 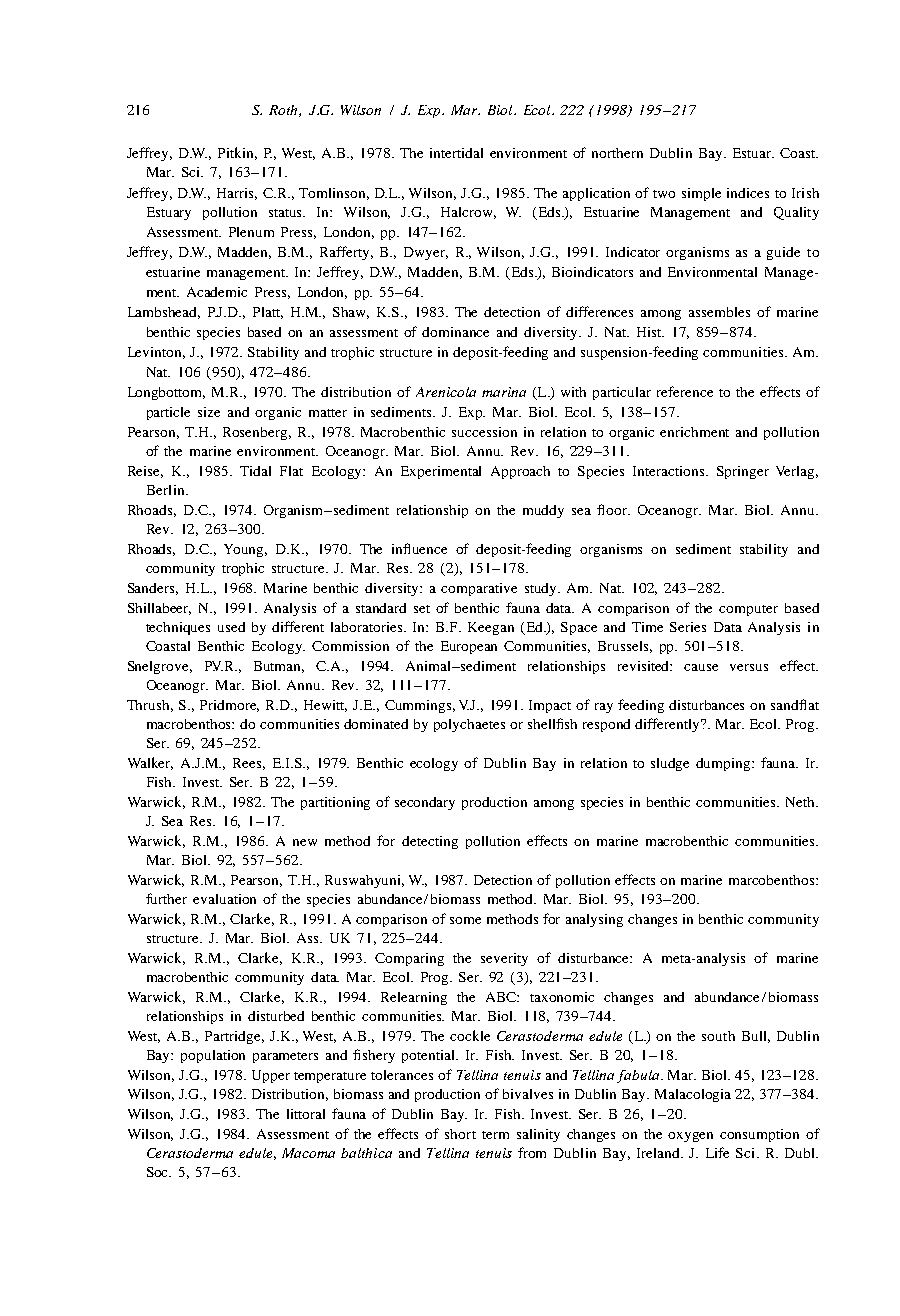 What do you see at coordinates (159, 1172) in the image?
I see `Soc` at bounding box center [159, 1172].
